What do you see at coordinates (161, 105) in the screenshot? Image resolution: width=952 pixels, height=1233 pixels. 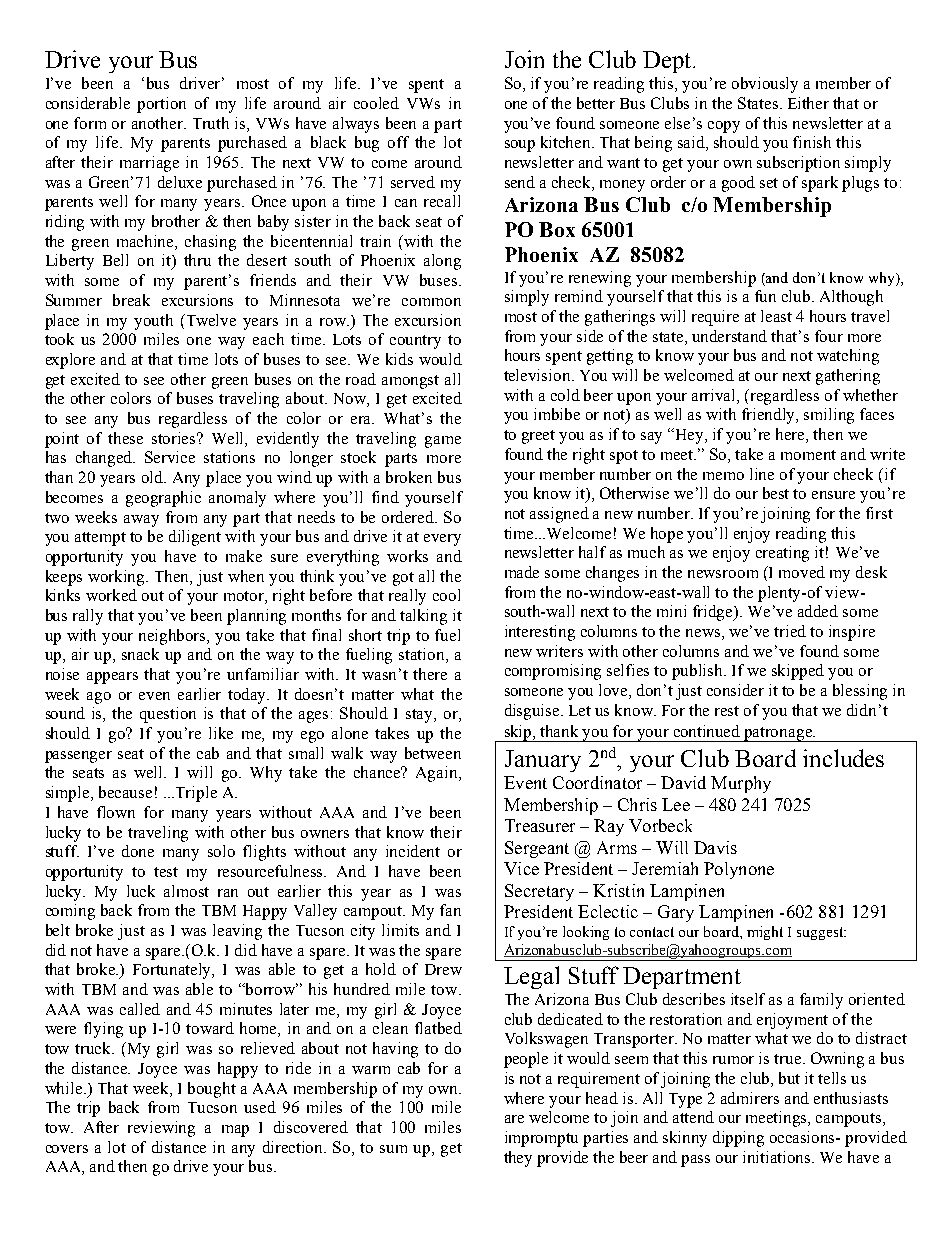 I see `portion` at bounding box center [161, 105].
